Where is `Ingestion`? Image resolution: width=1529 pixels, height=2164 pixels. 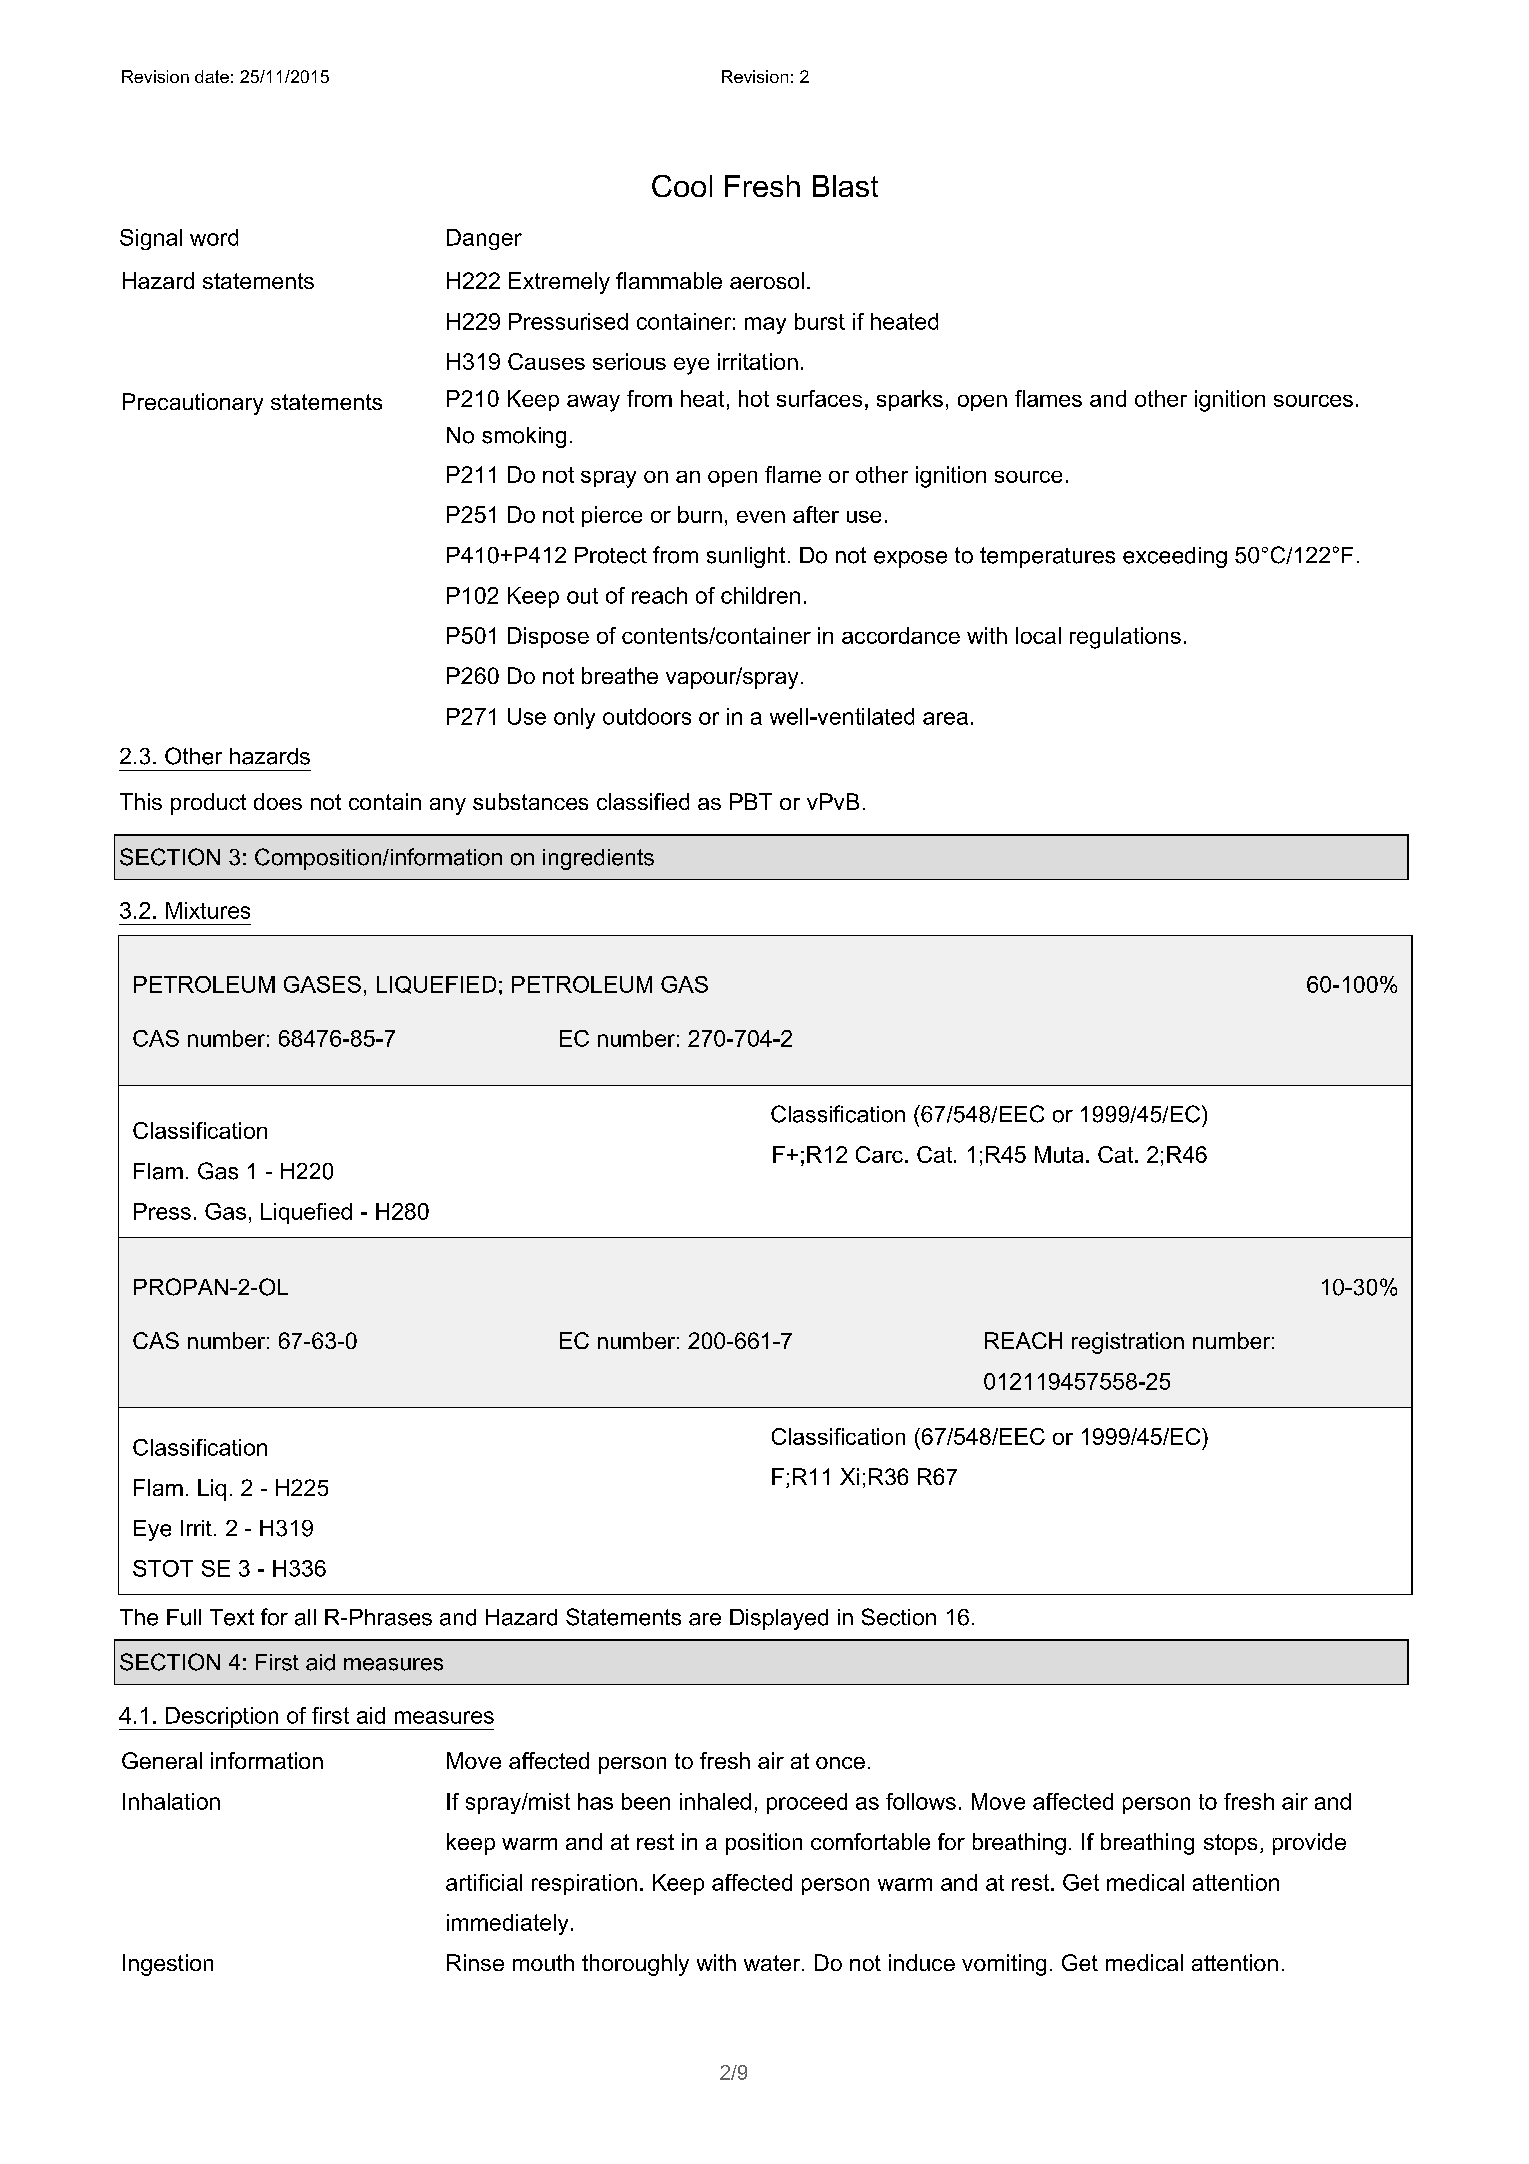
Ingestion is located at coordinates (168, 1965).
